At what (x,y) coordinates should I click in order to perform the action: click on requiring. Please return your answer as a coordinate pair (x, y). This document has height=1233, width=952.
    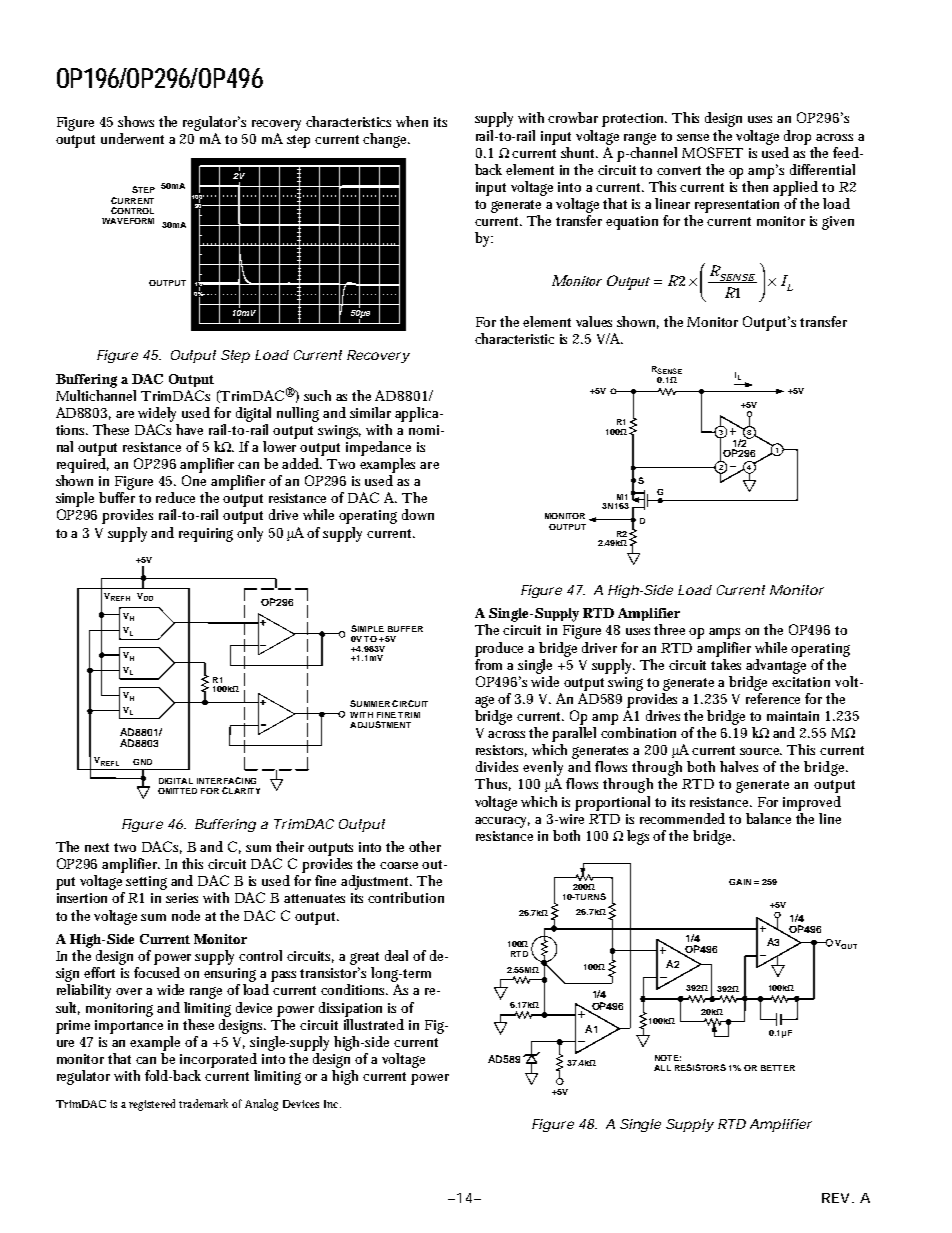
    Looking at the image, I should click on (208, 535).
